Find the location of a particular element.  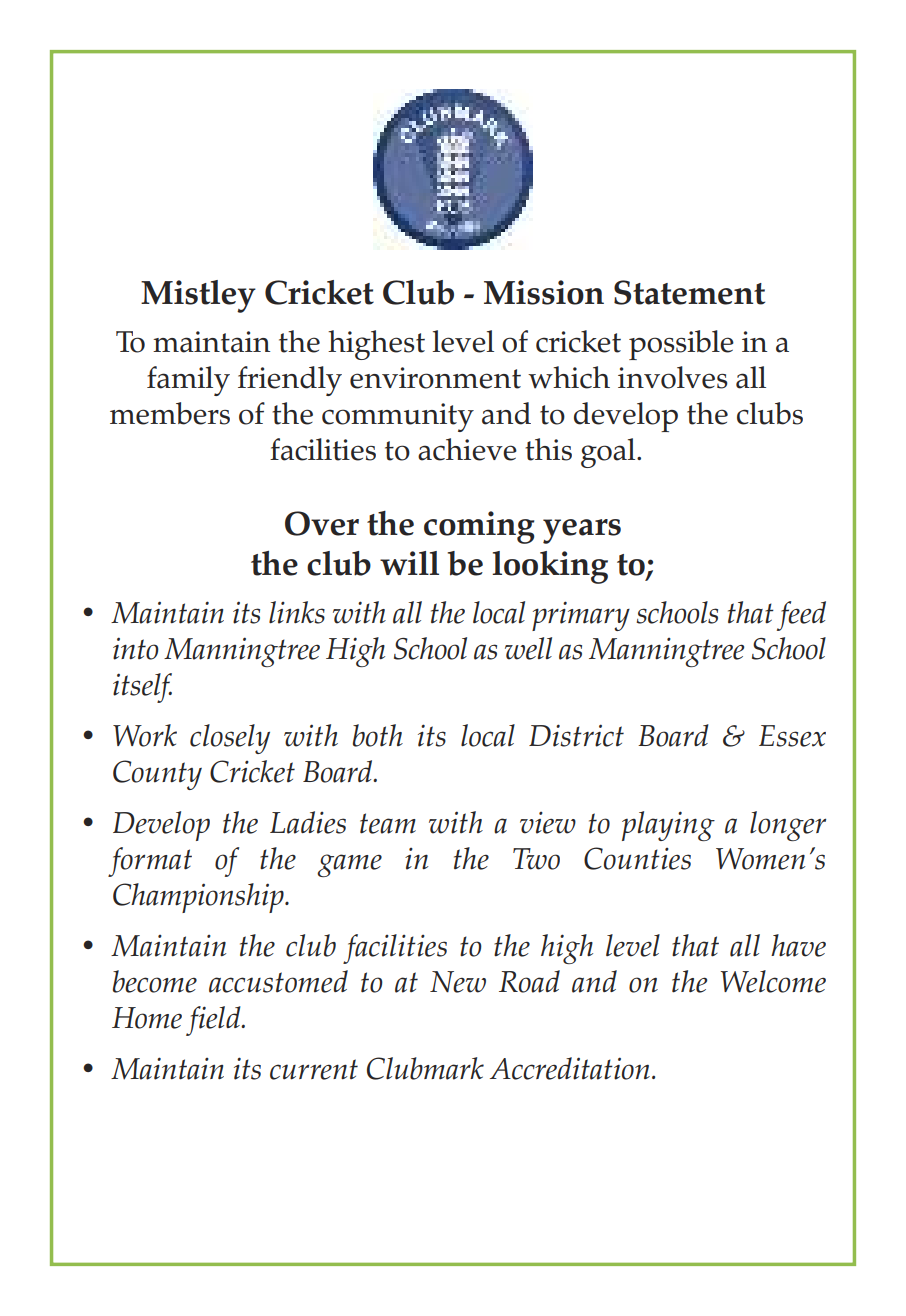

playing is located at coordinates (668, 826).
